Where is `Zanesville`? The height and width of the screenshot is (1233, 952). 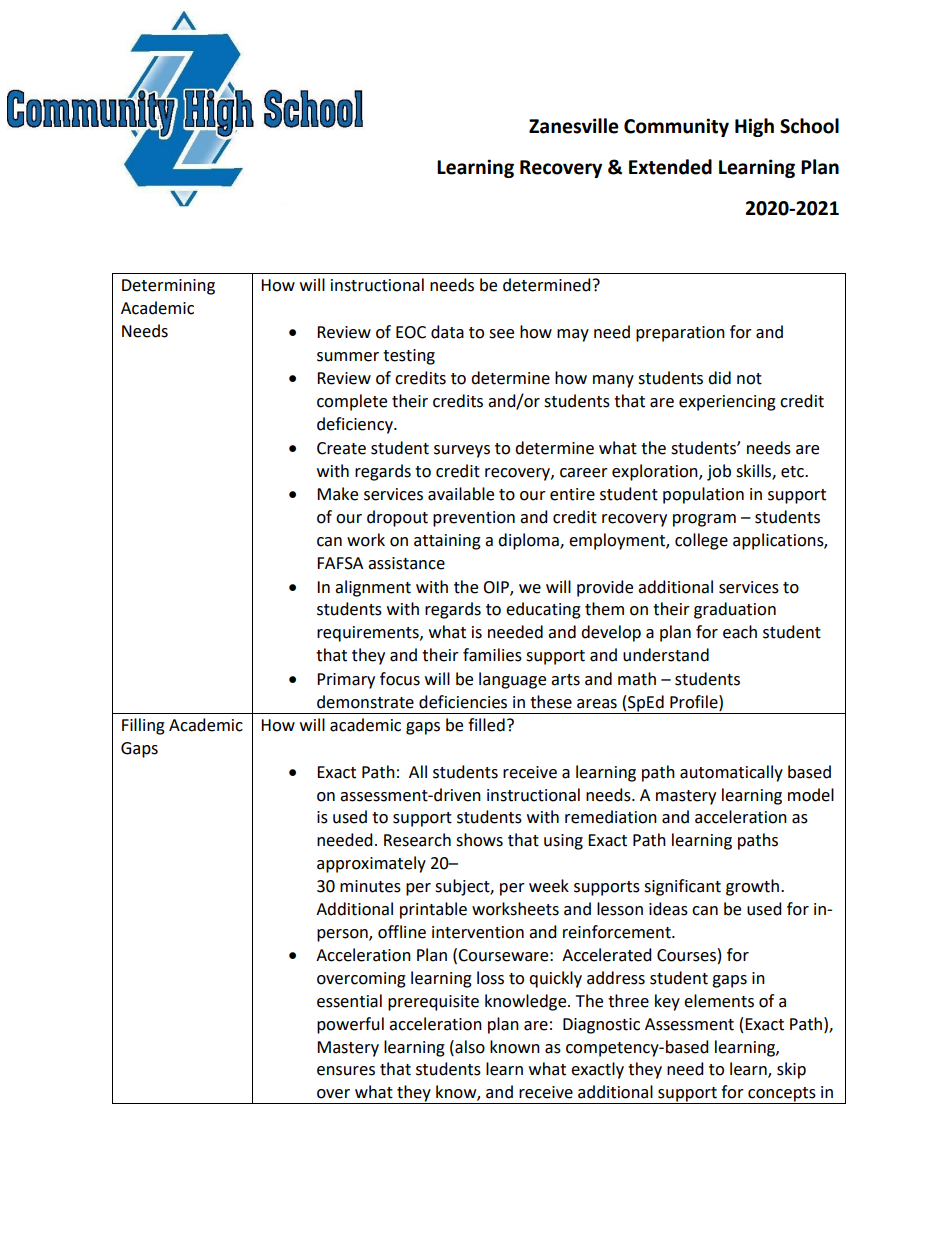 Zanesville is located at coordinates (574, 126).
